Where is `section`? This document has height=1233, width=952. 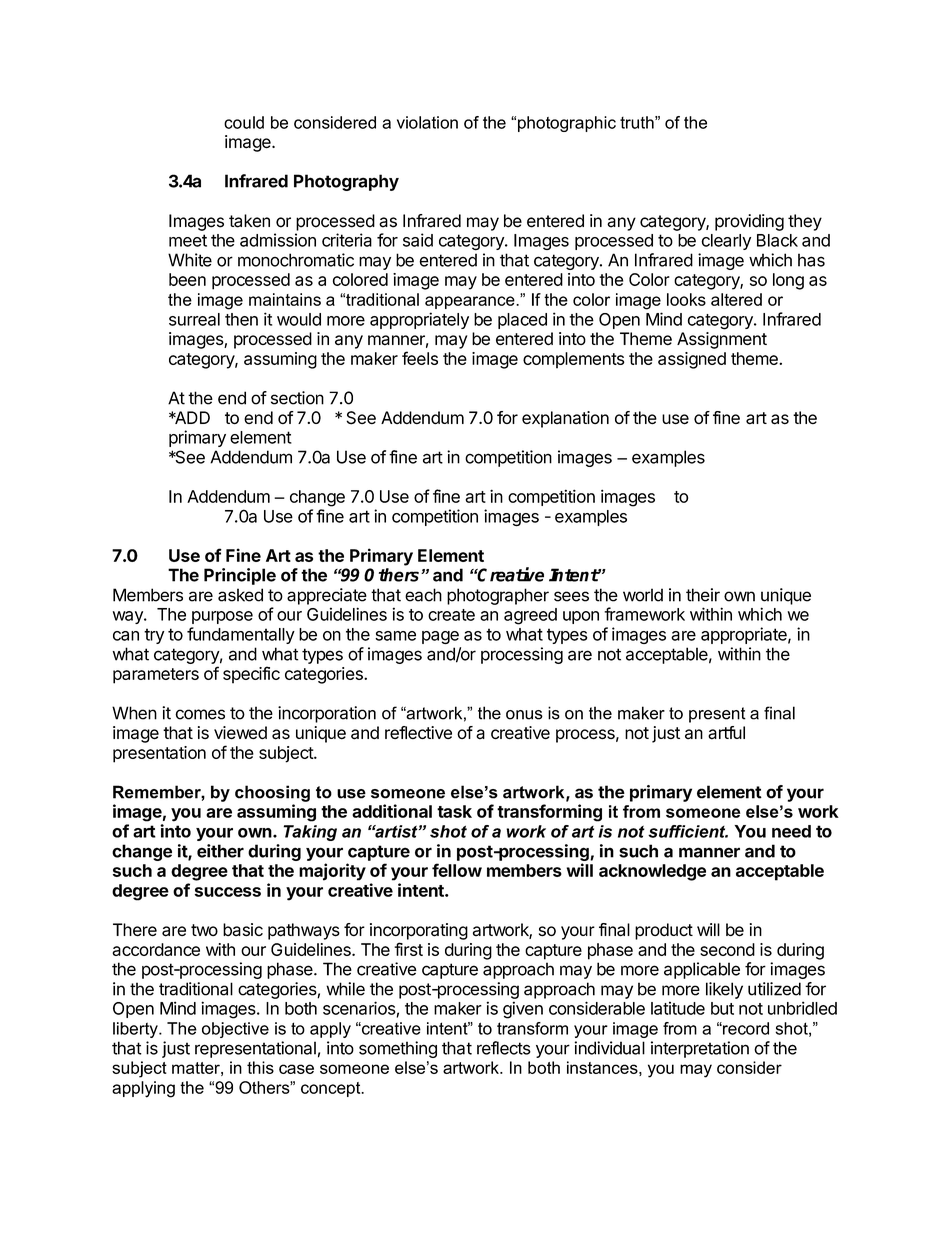
section is located at coordinates (297, 398).
